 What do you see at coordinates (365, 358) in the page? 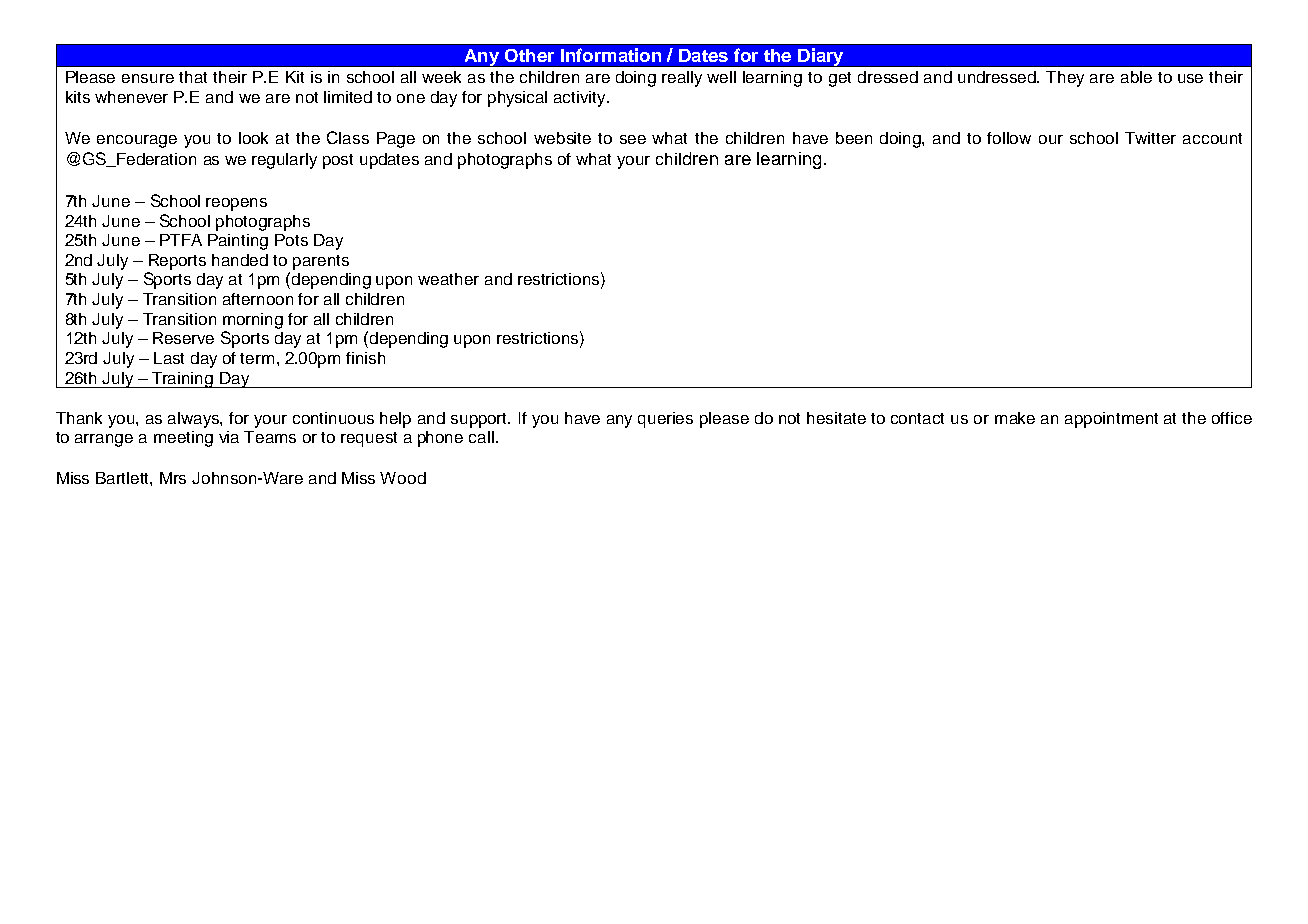
I see `finish` at bounding box center [365, 358].
